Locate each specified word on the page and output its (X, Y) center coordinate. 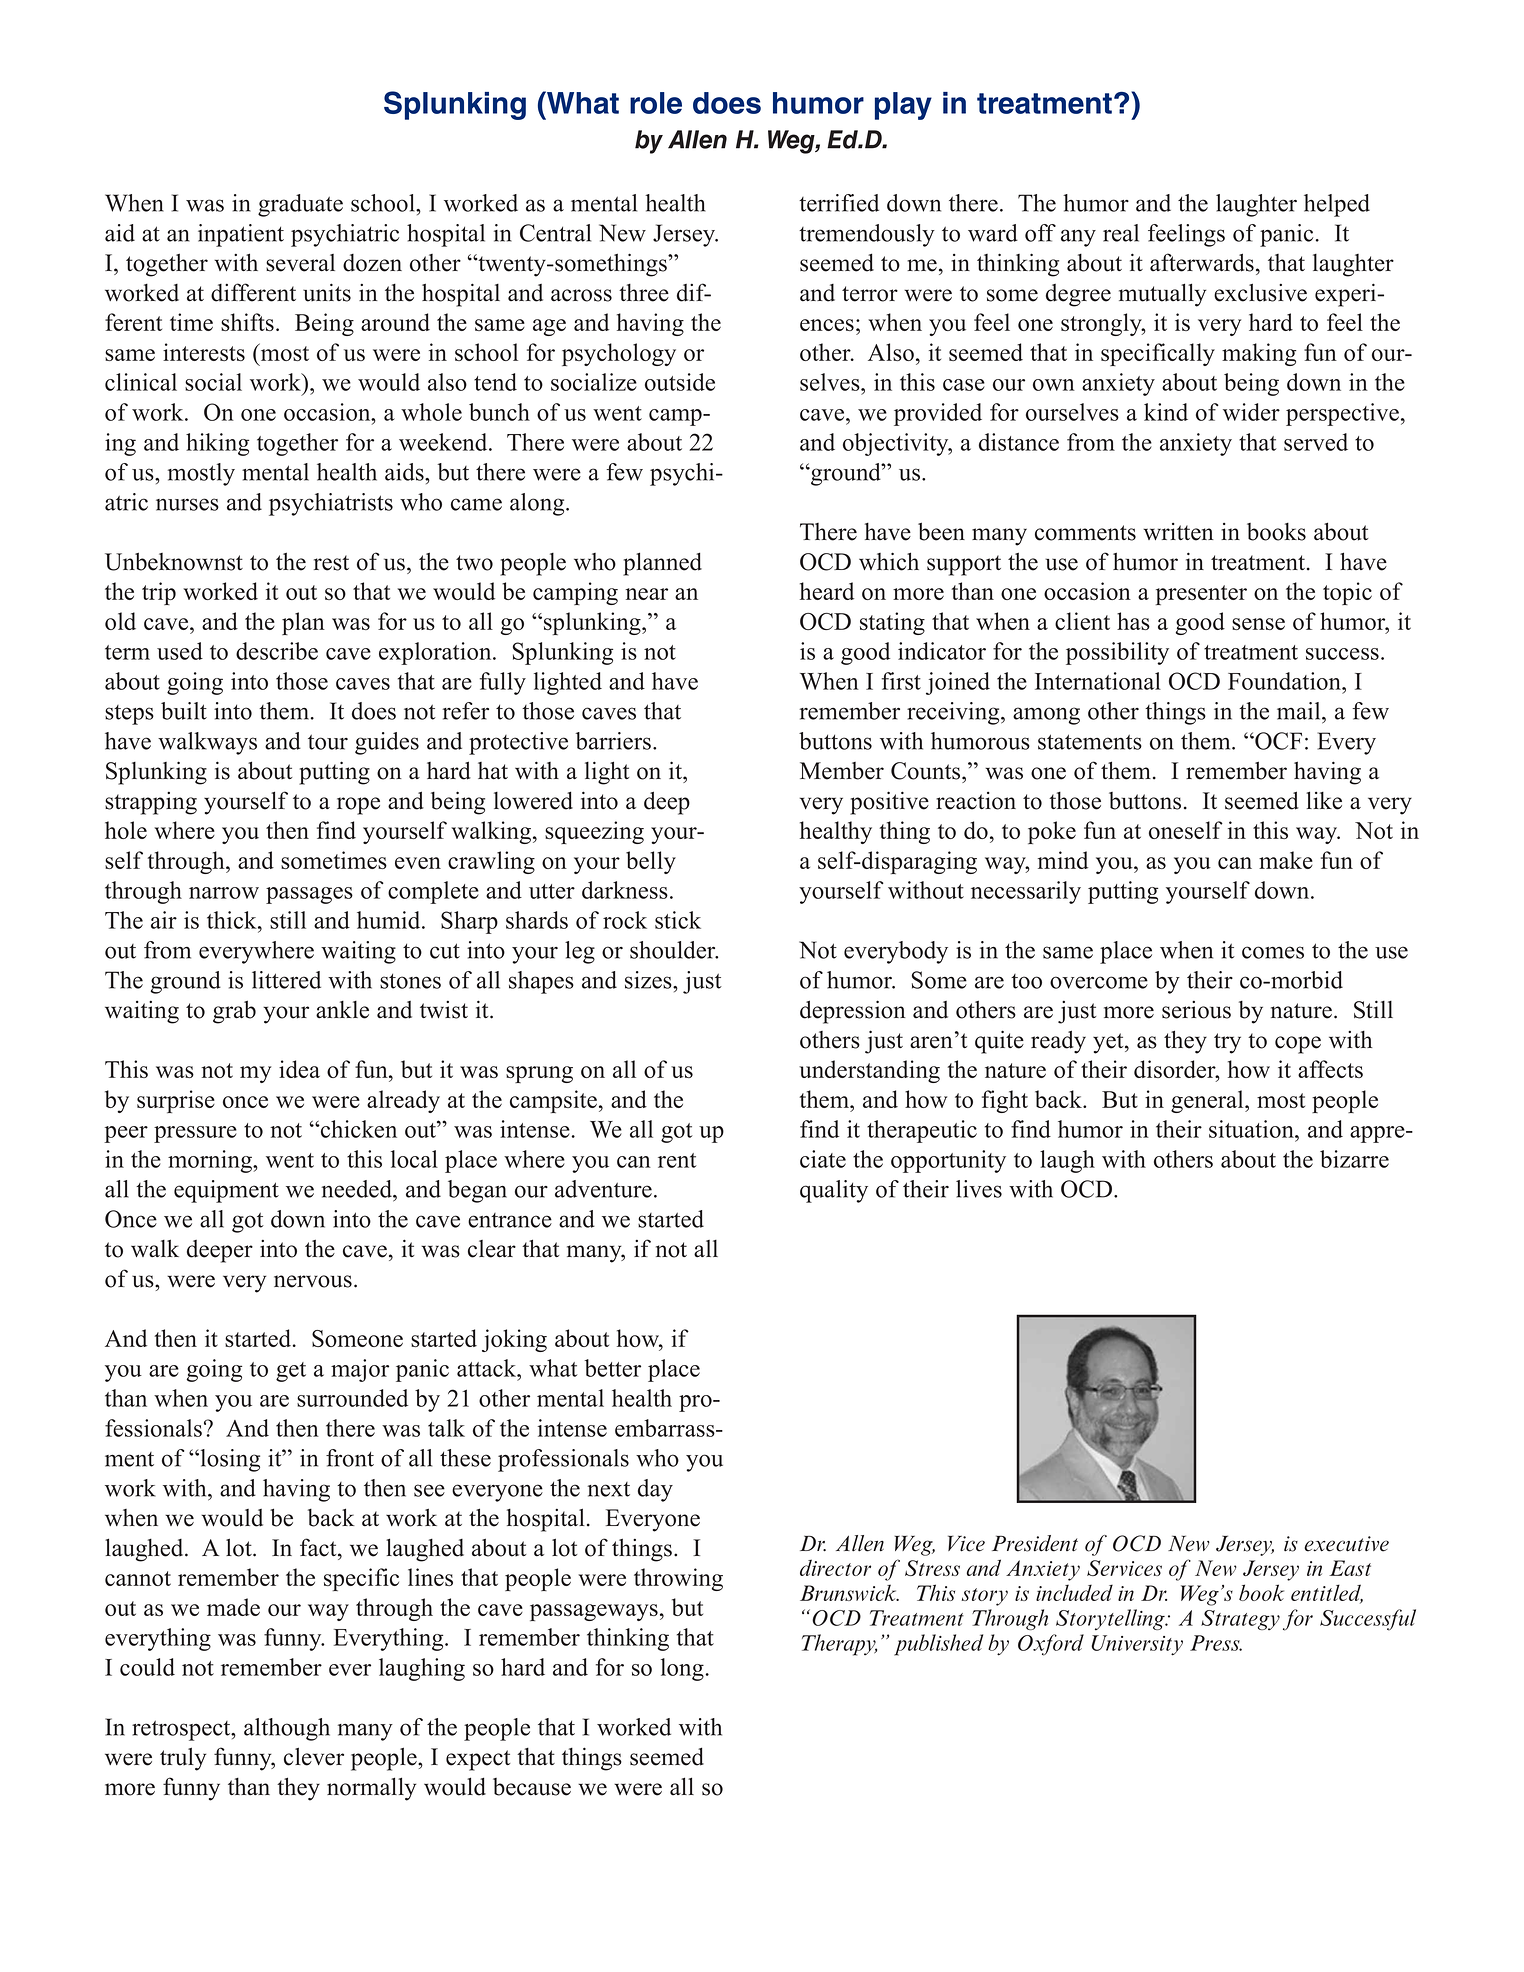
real (1121, 233)
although (287, 1729)
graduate (300, 205)
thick (233, 920)
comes (1273, 952)
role (656, 103)
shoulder (674, 950)
